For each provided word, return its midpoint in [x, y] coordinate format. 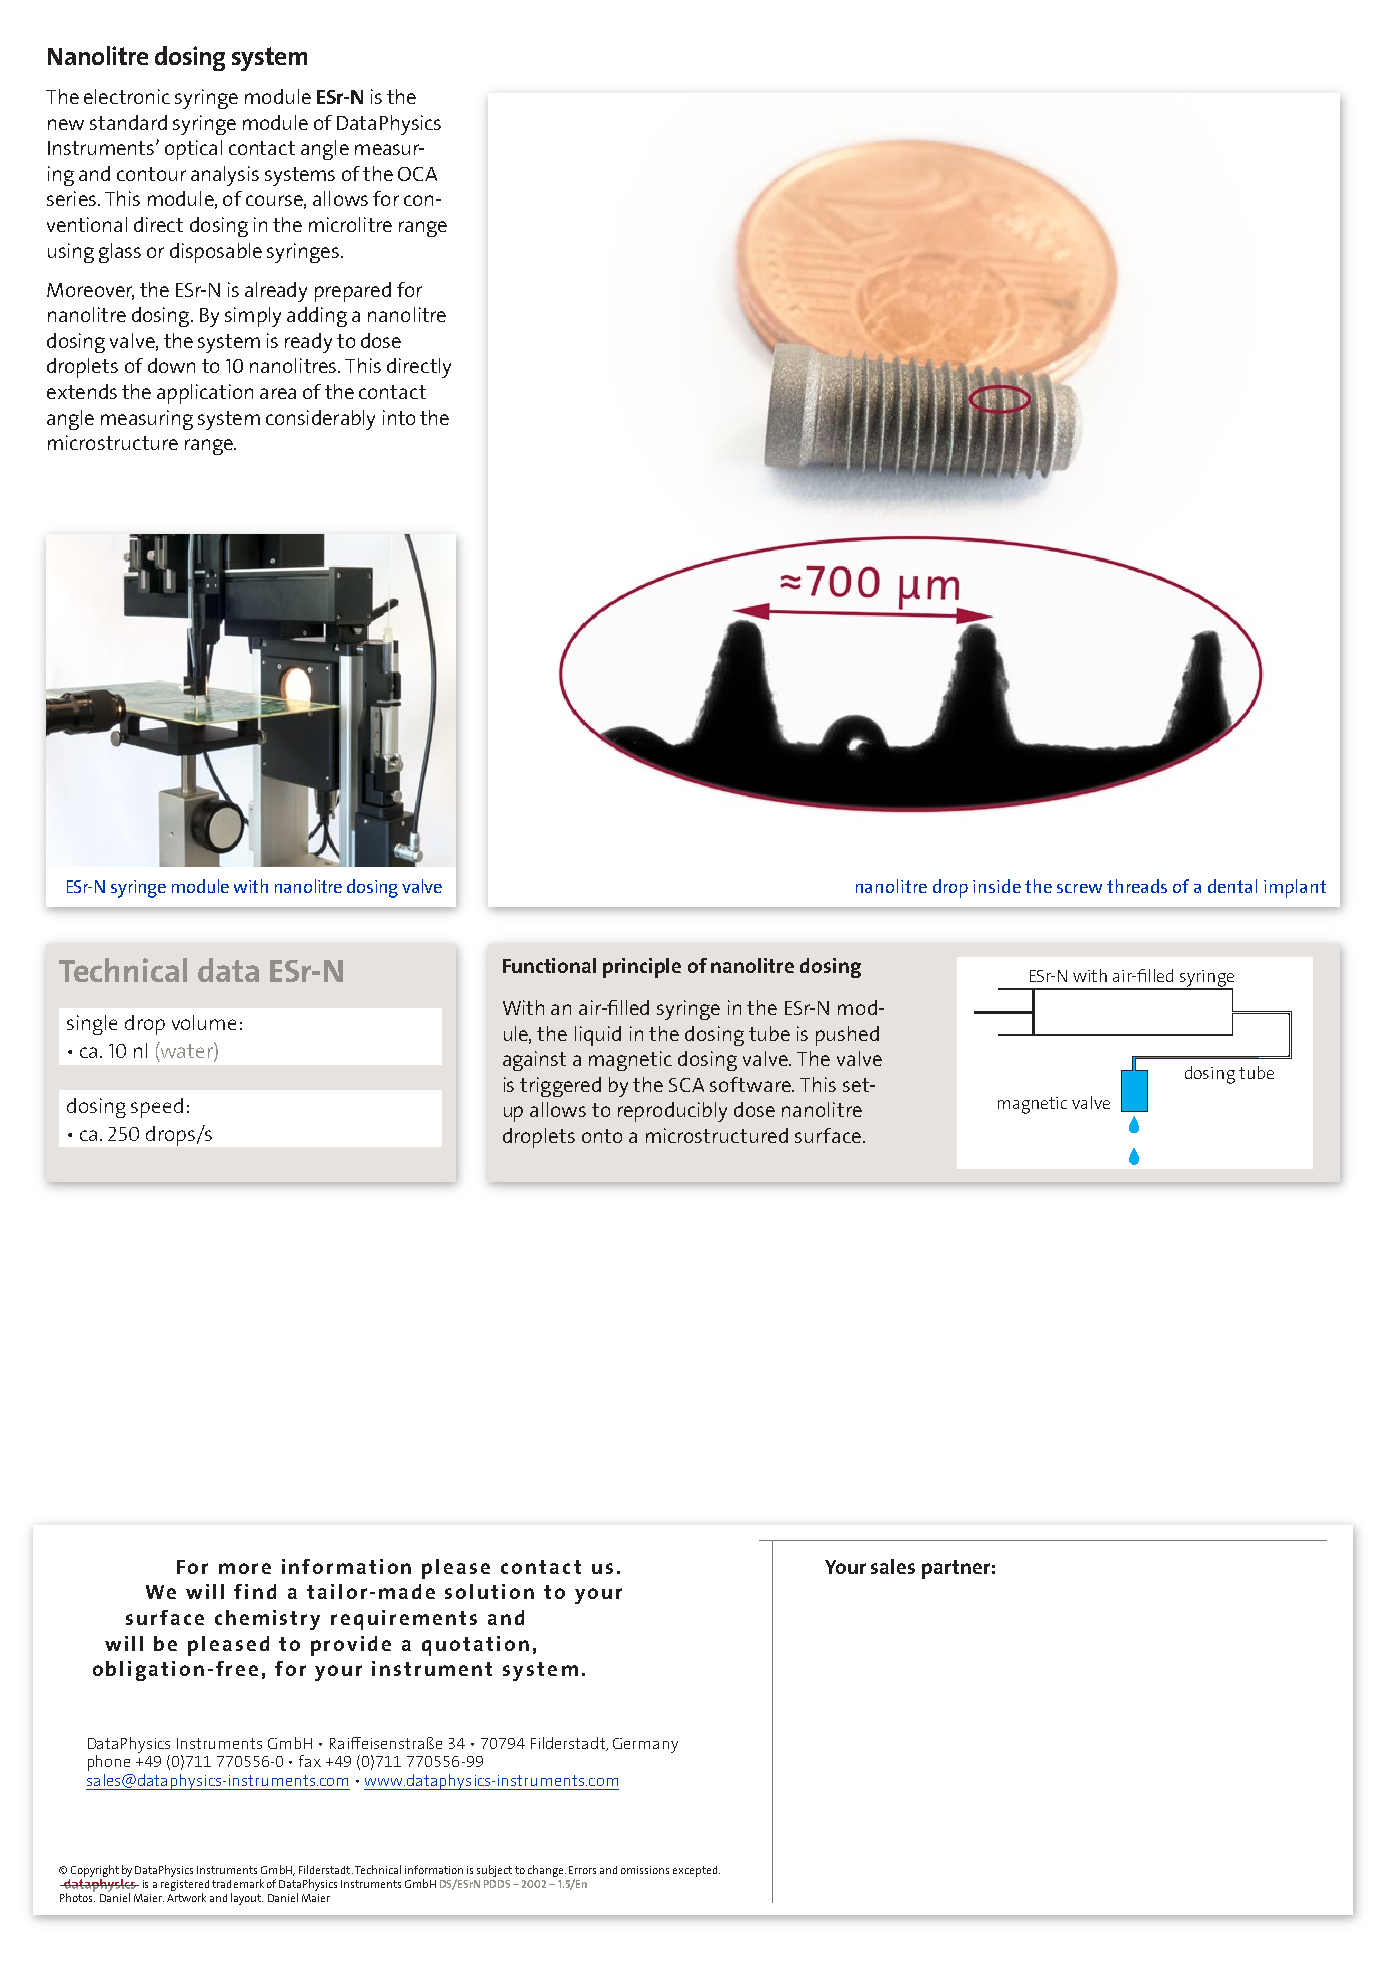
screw [1079, 888]
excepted [695, 1871]
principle [642, 968]
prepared [353, 292]
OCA [417, 174]
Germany [645, 1745]
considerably [320, 420]
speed [157, 1108]
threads [1137, 886]
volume [204, 1022]
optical [193, 150]
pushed [847, 1036]
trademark [238, 1883]
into [399, 417]
